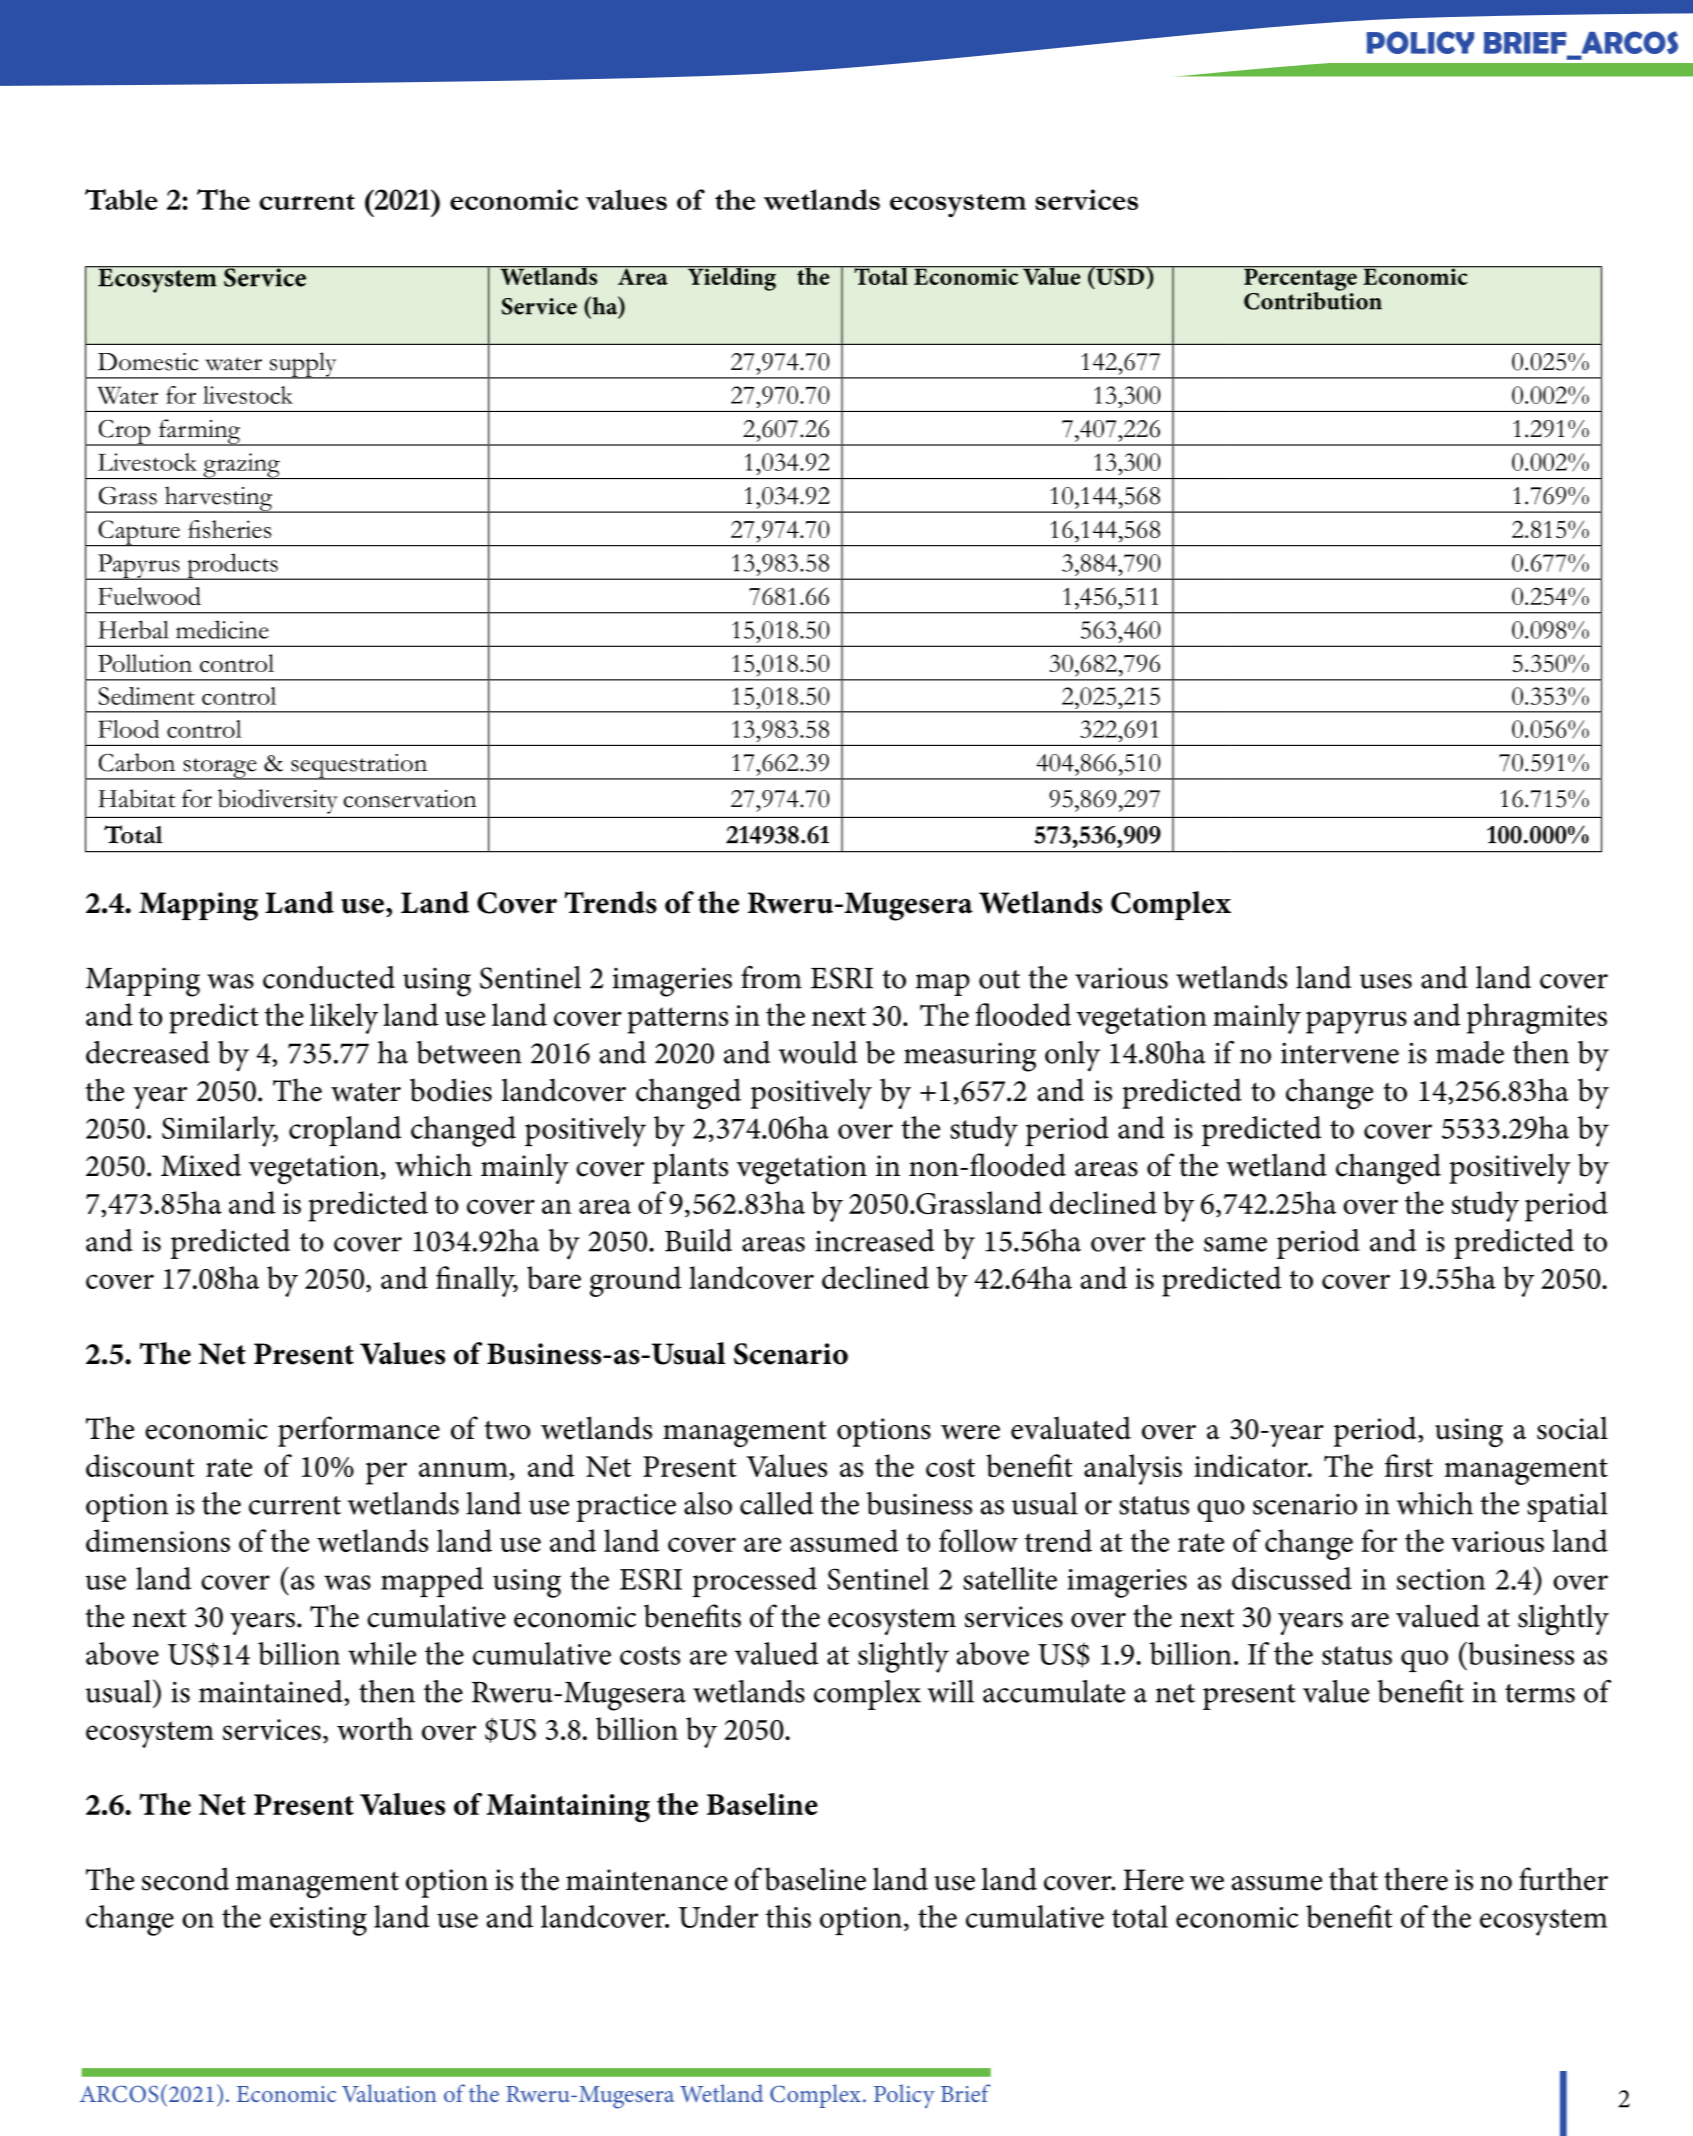 This image has height=2136, width=1693. What do you see at coordinates (788, 1916) in the image?
I see `this` at bounding box center [788, 1916].
